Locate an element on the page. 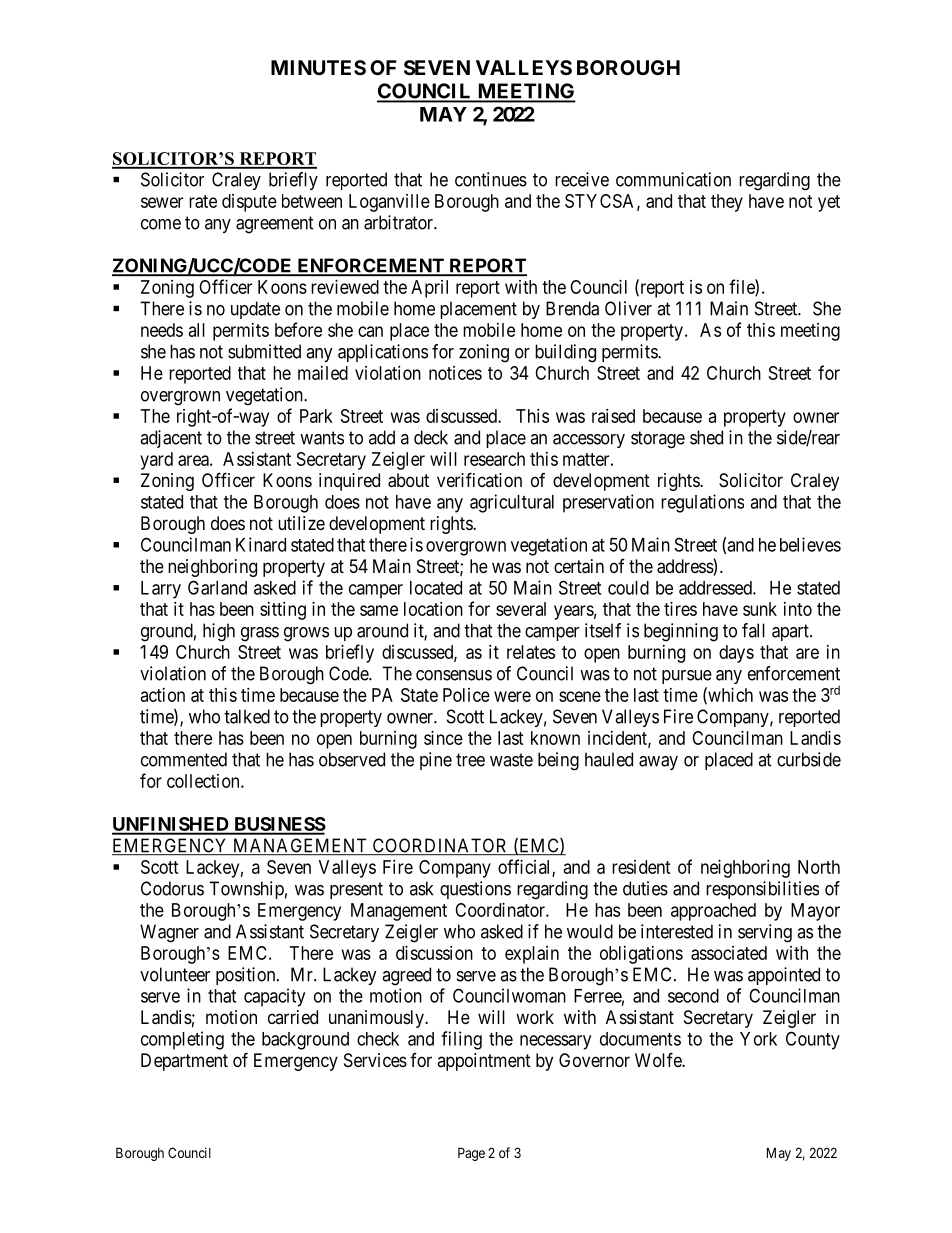 This document has height=1233, width=952. grass is located at coordinates (260, 634).
